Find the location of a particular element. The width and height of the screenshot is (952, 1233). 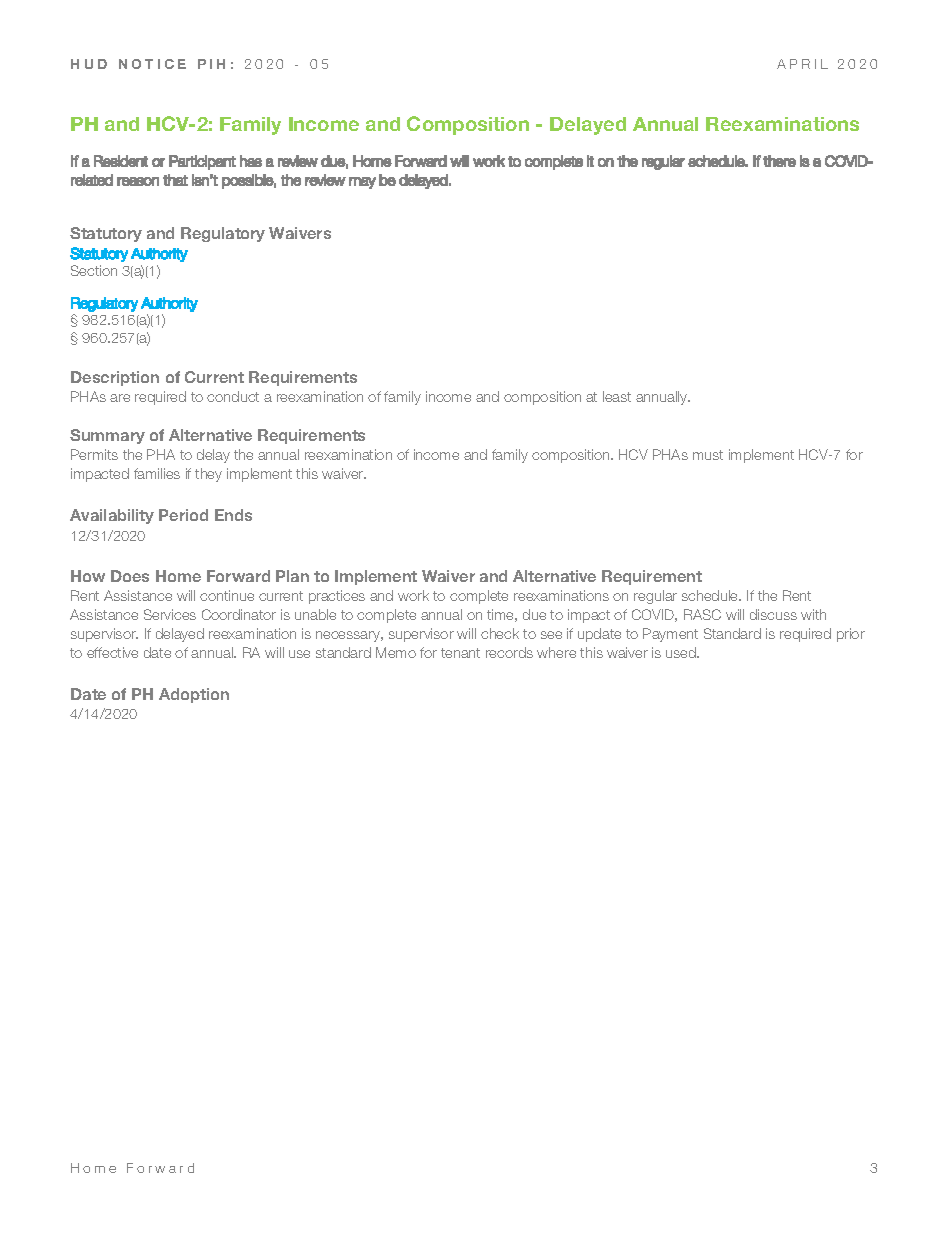

Adoption is located at coordinates (194, 695).
